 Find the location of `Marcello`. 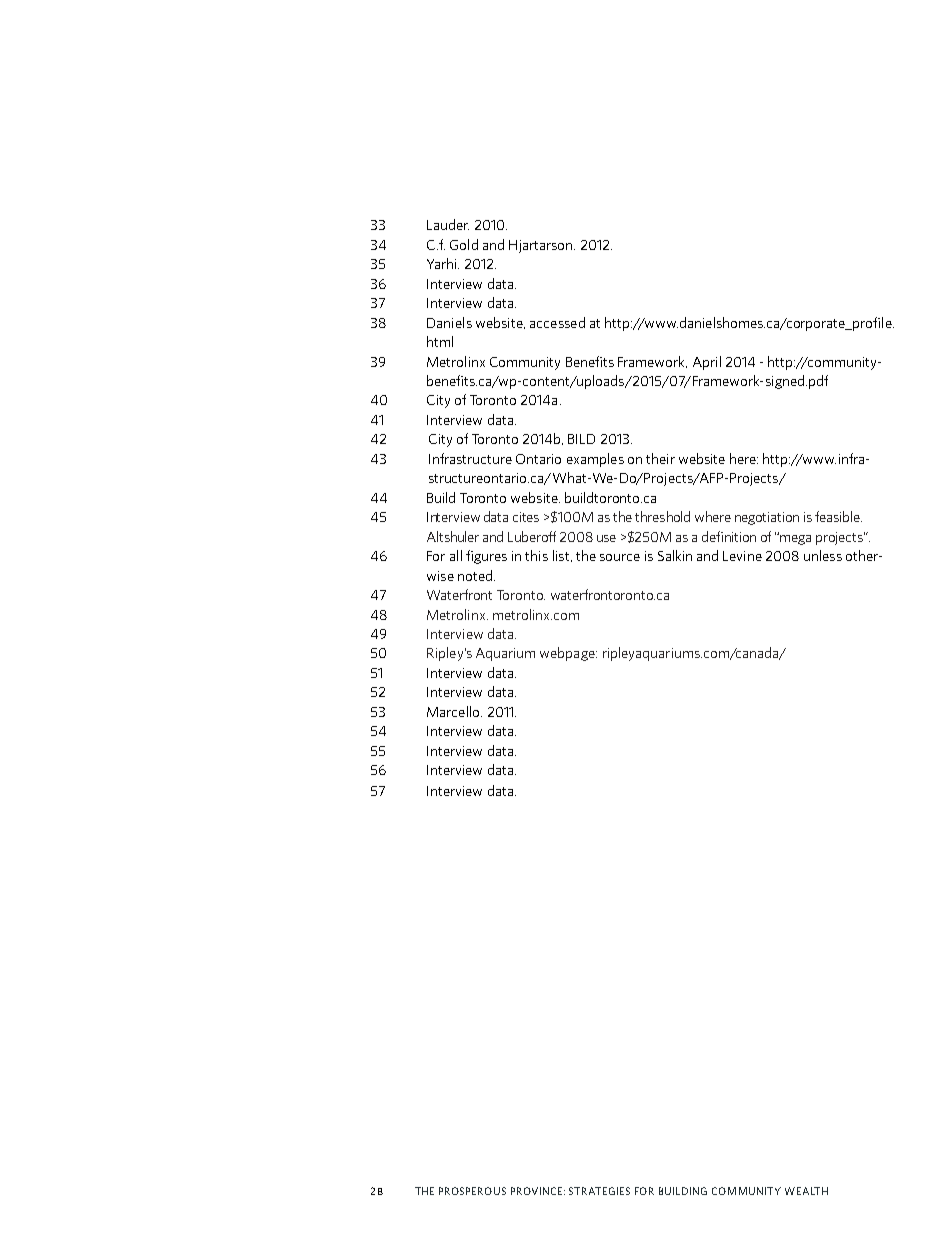

Marcello is located at coordinates (454, 711).
